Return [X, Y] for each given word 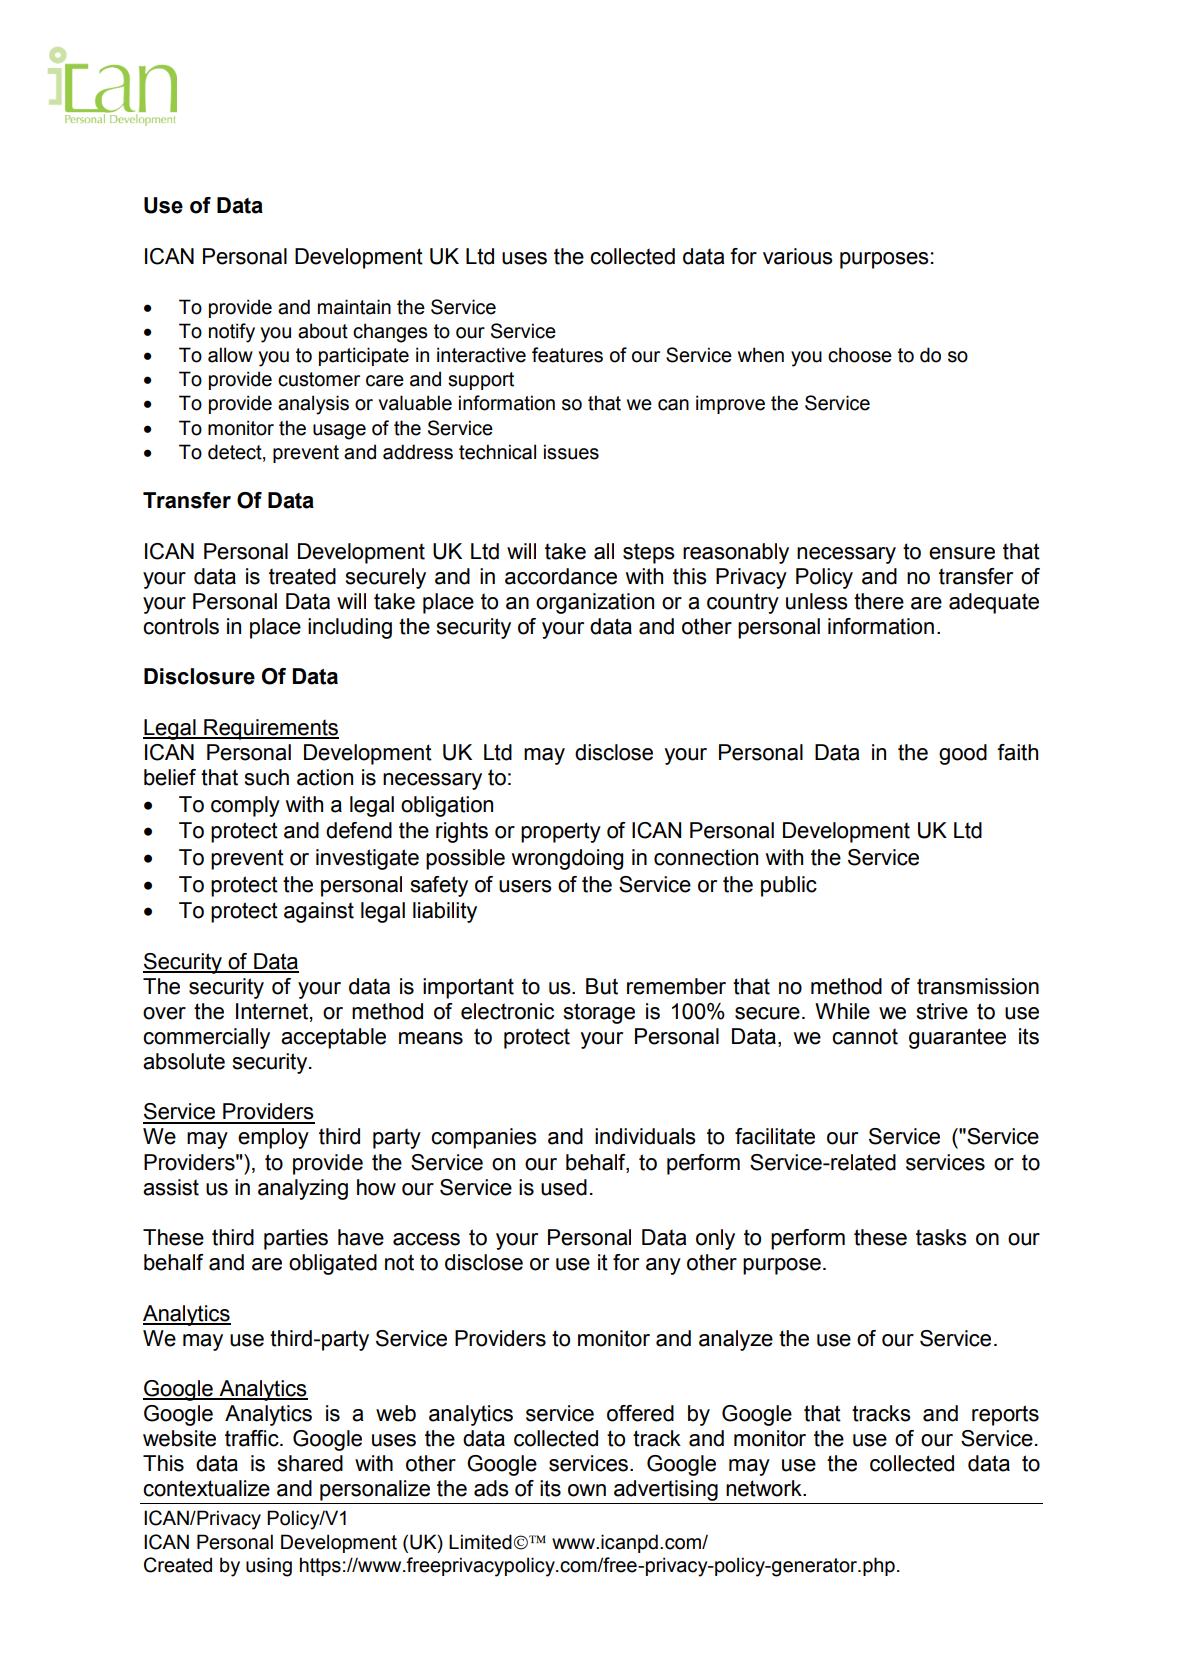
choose [860, 355]
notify [232, 333]
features [567, 355]
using [269, 1567]
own [587, 1490]
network [765, 1488]
